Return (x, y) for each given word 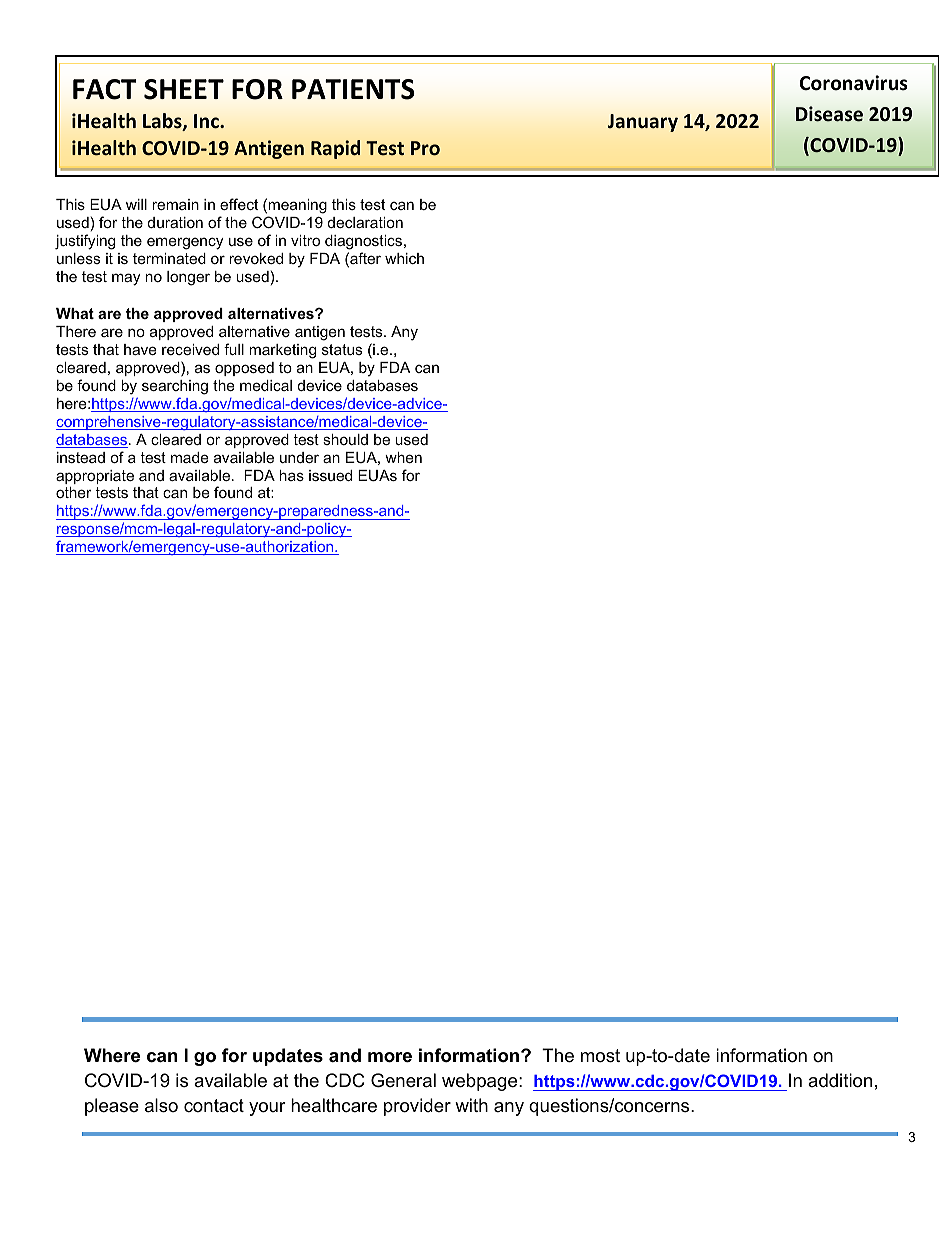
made (190, 457)
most (600, 1056)
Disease (829, 114)
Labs (163, 122)
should (345, 439)
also (161, 1105)
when (403, 457)
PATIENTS (353, 89)
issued (330, 475)
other (74, 492)
